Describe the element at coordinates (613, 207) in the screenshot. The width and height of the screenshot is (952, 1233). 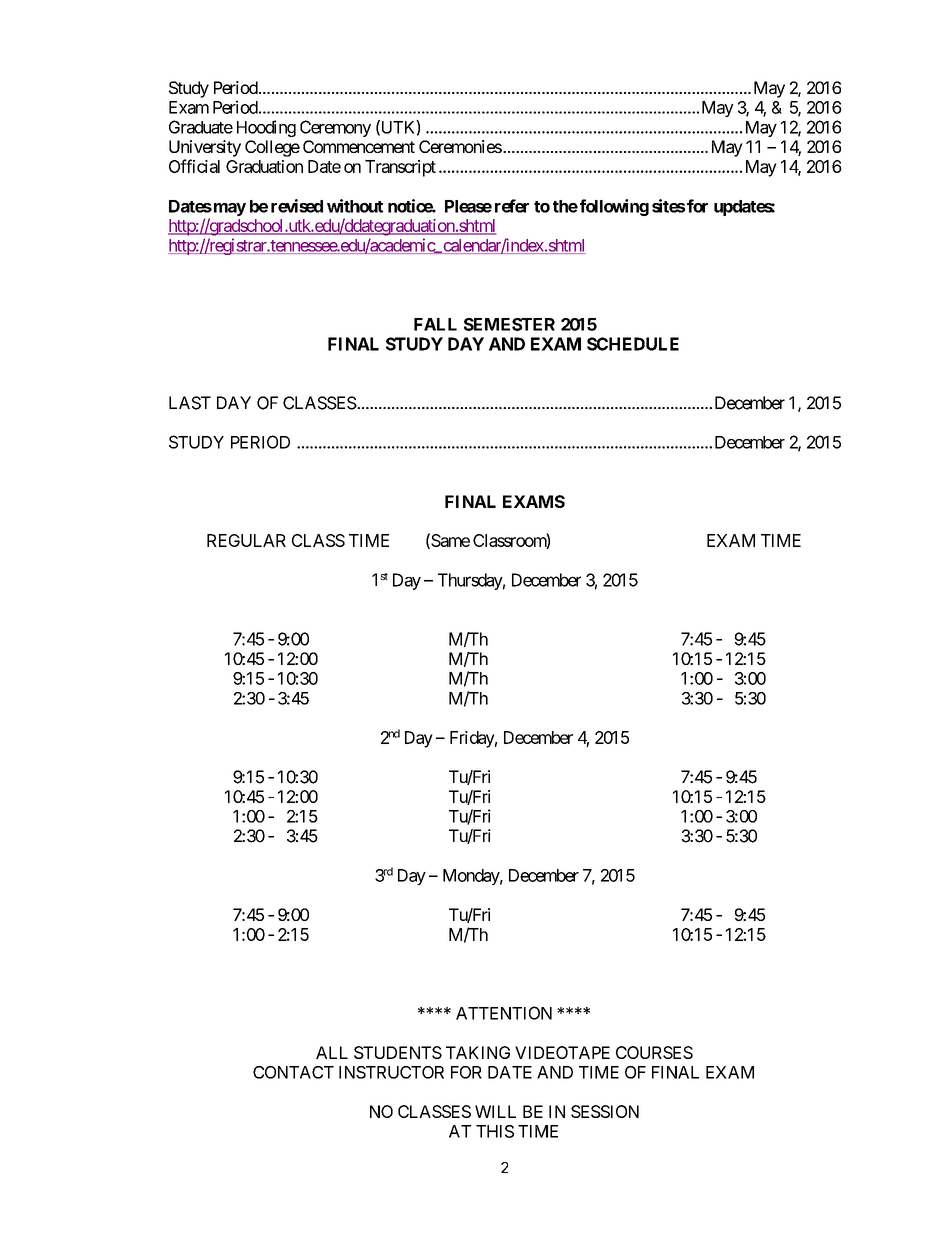
I see `following` at that location.
